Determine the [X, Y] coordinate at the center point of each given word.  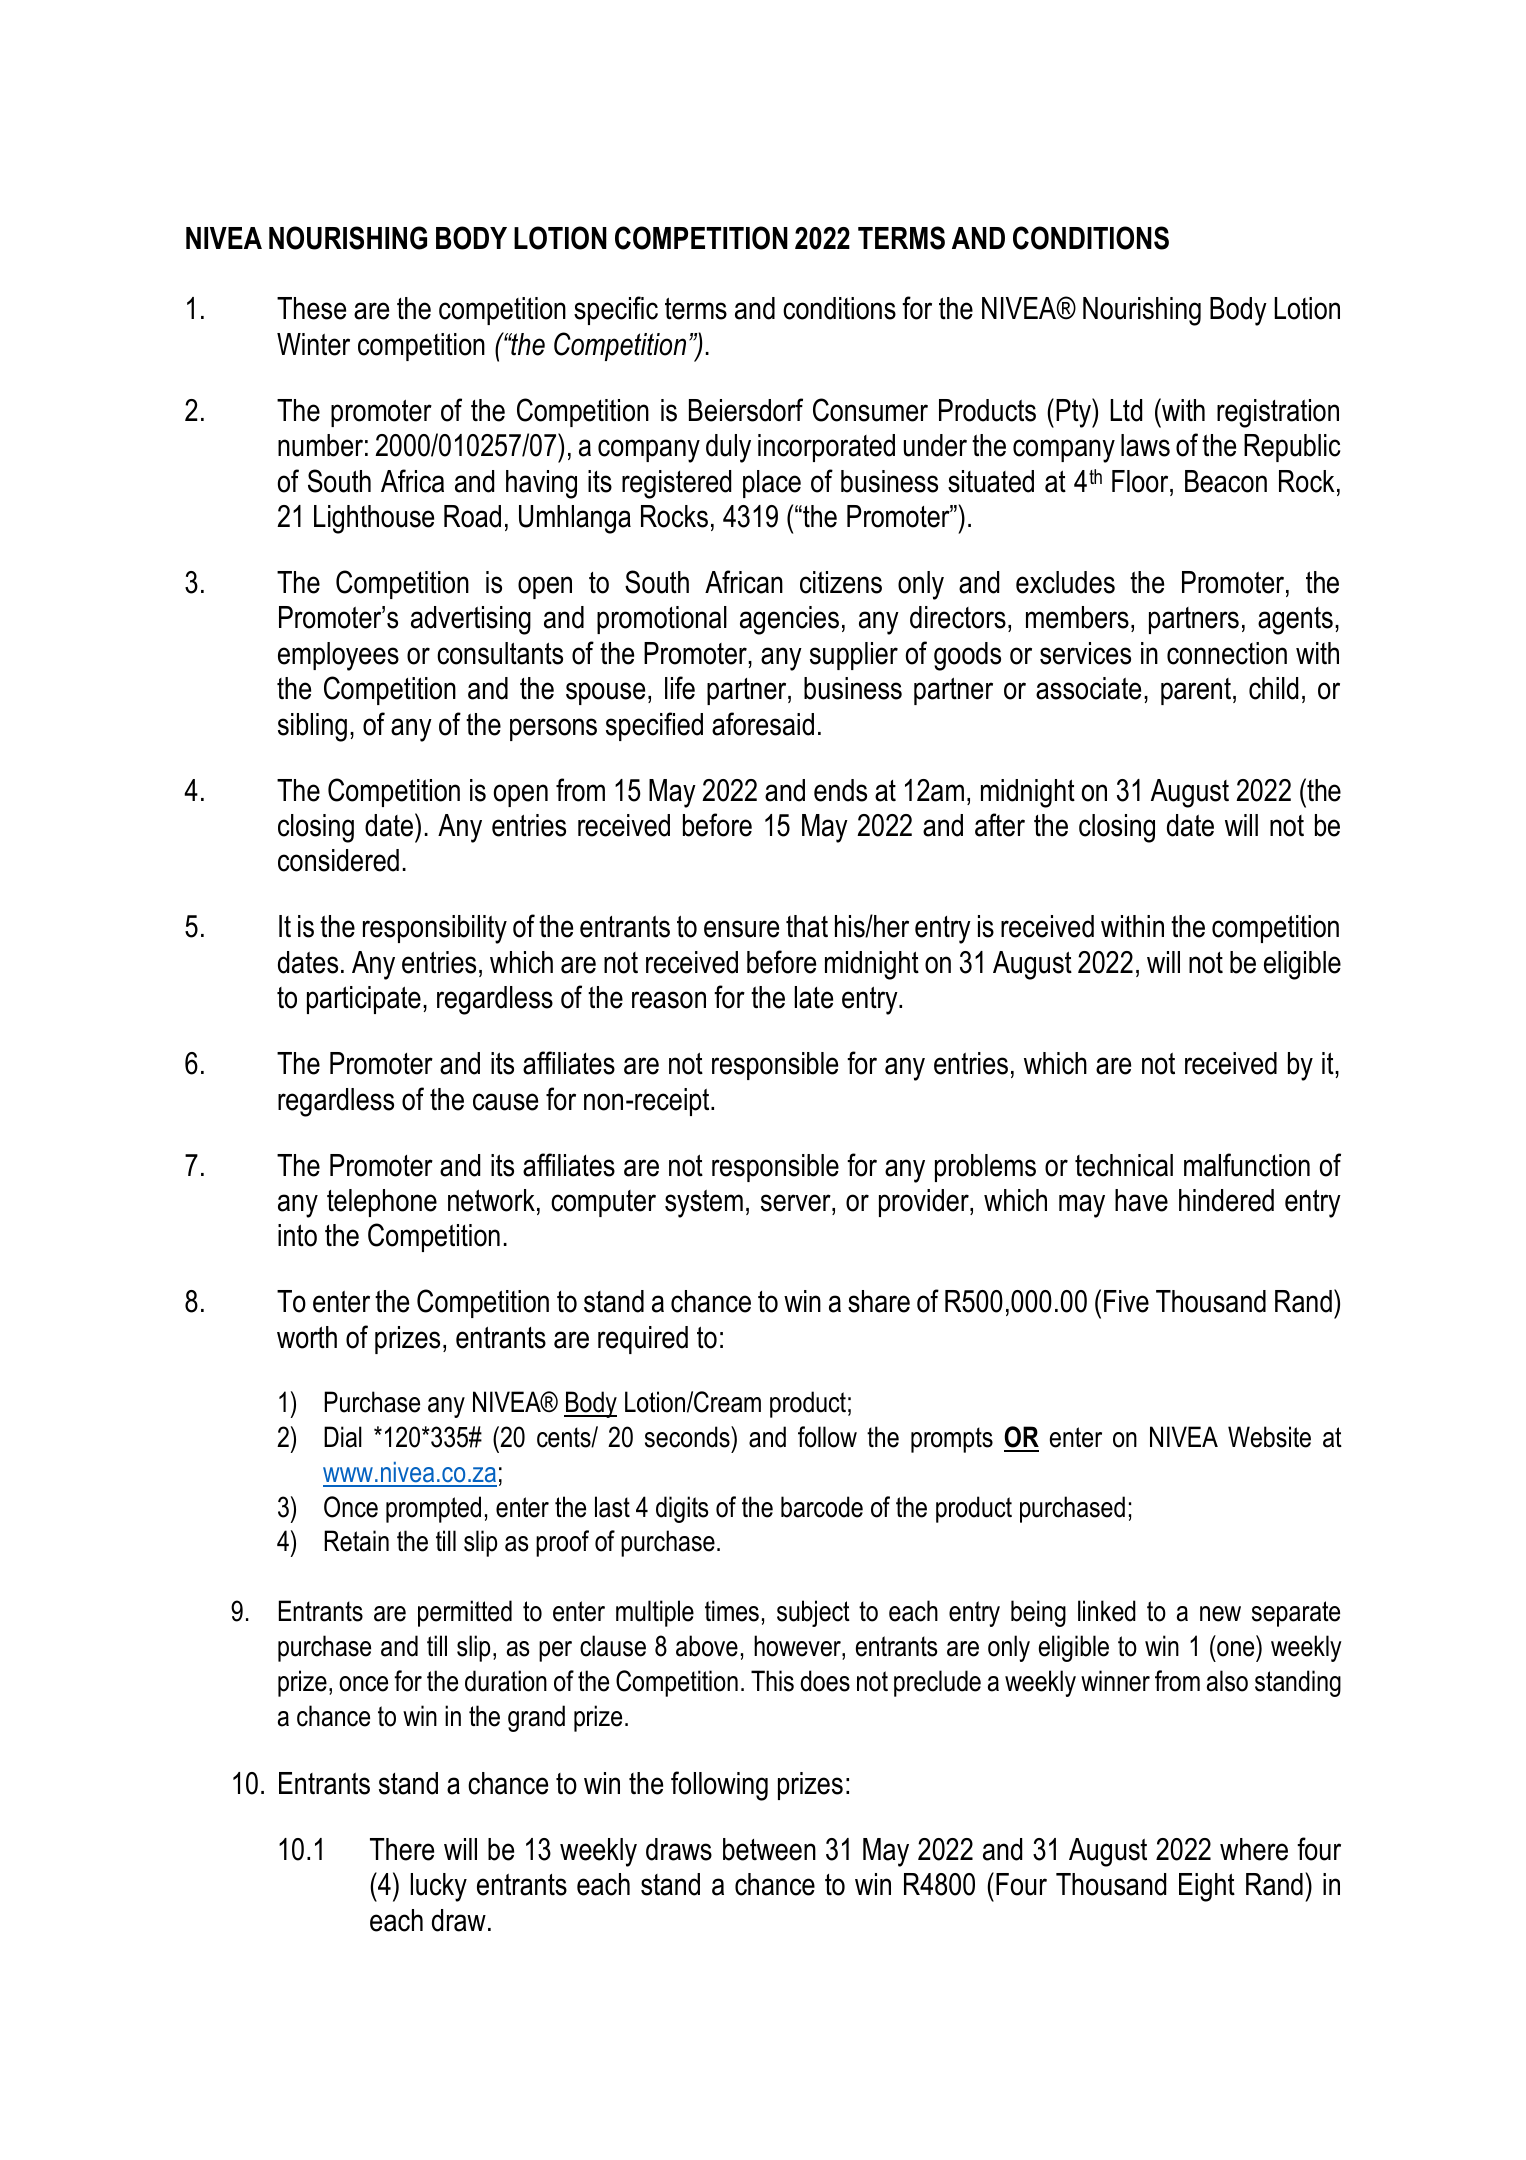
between [769, 1849]
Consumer [870, 410]
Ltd [1126, 410]
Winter [313, 344]
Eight [1207, 1887]
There [402, 1849]
